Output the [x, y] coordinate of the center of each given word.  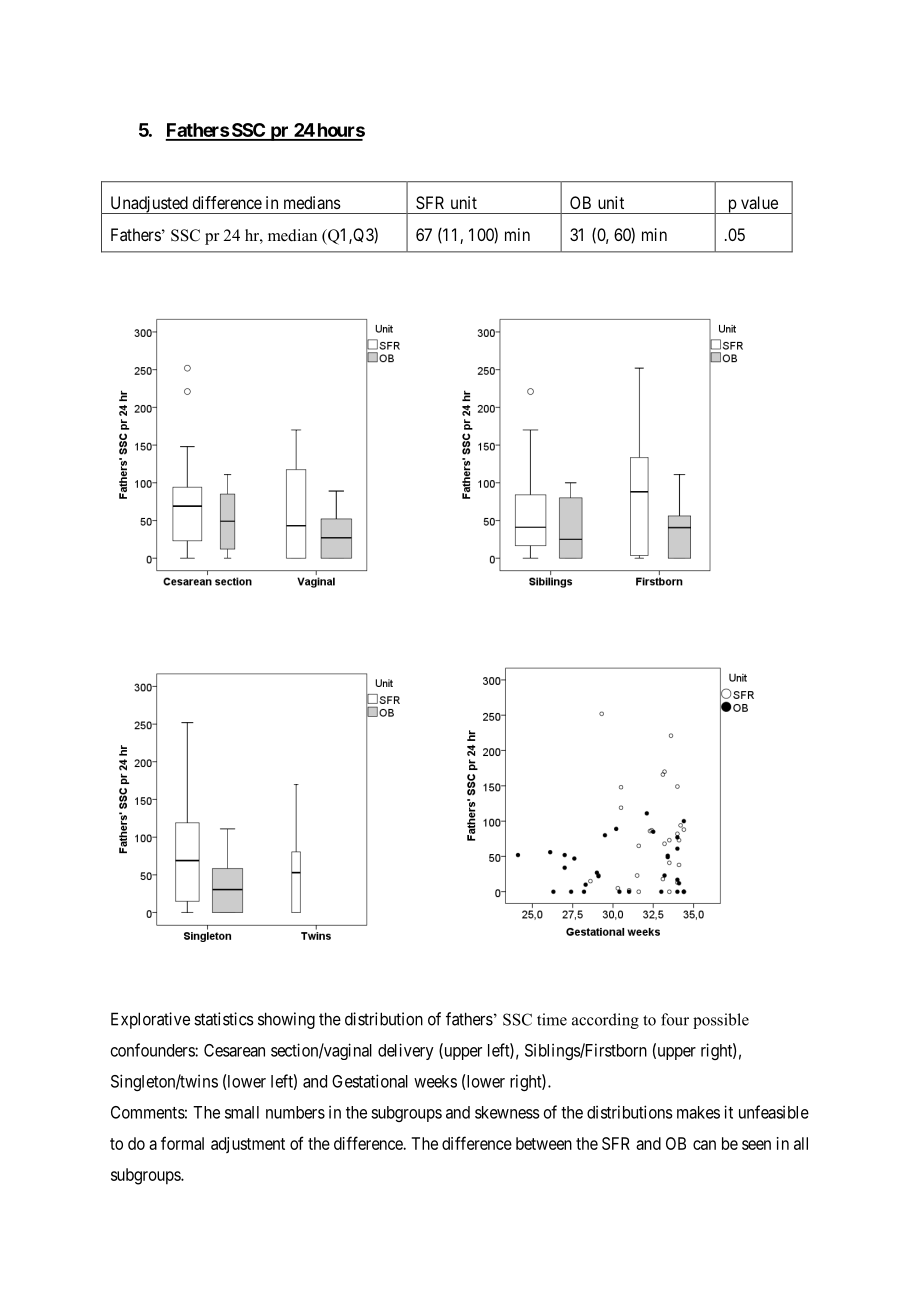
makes [698, 1112]
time [552, 1019]
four [675, 1019]
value [759, 202]
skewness [507, 1112]
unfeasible [774, 1112]
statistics [224, 1019]
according [605, 1021]
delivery [406, 1051]
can [704, 1145]
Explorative [150, 1020]
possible [721, 1021]
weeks [435, 1081]
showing [286, 1020]
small [242, 1112]
